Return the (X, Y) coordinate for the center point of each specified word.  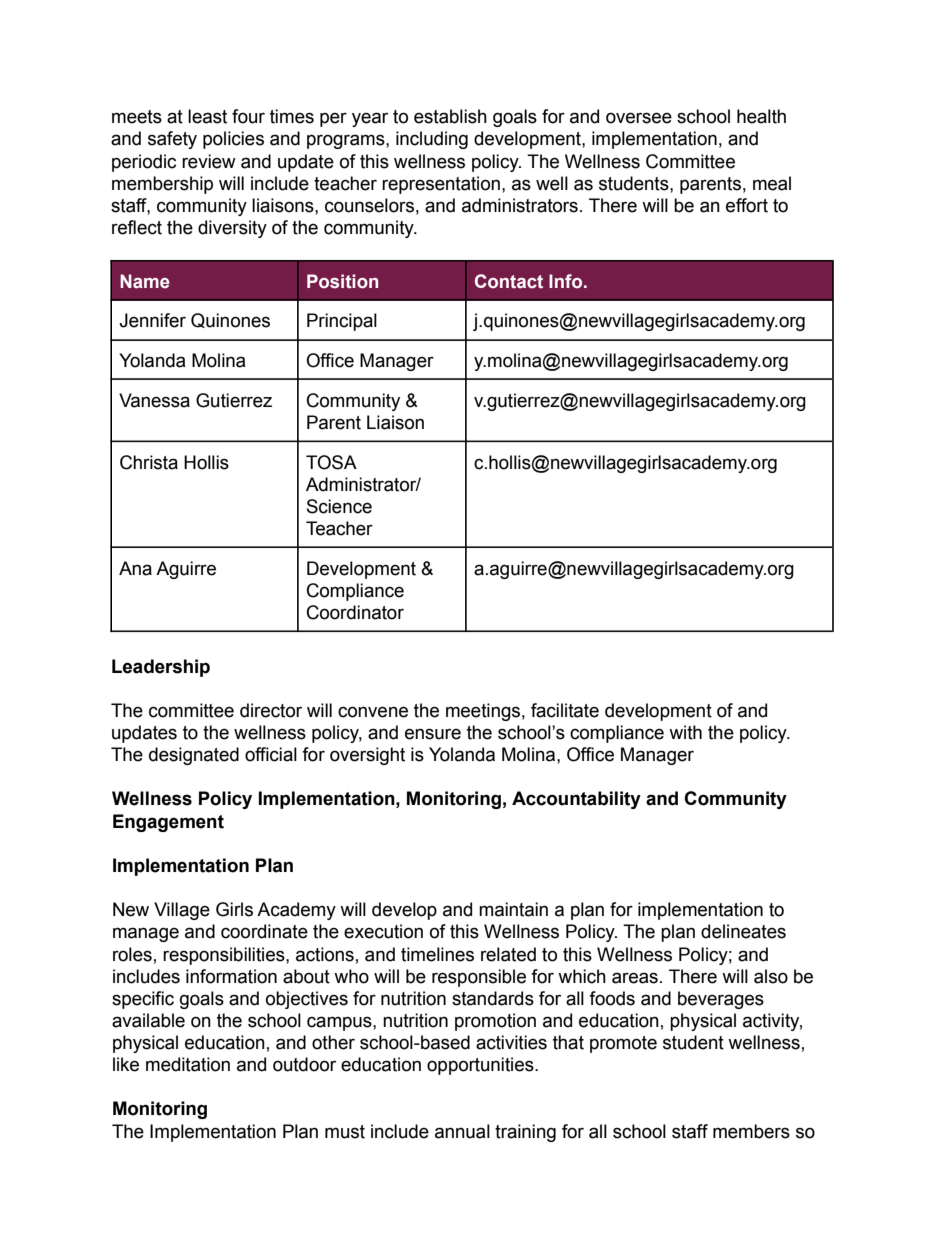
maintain (513, 909)
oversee (639, 118)
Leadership (161, 668)
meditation (188, 1064)
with (685, 732)
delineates (743, 931)
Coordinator (355, 612)
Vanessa (154, 400)
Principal (342, 322)
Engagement (168, 823)
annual (462, 1131)
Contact (509, 281)
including (432, 140)
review (209, 161)
